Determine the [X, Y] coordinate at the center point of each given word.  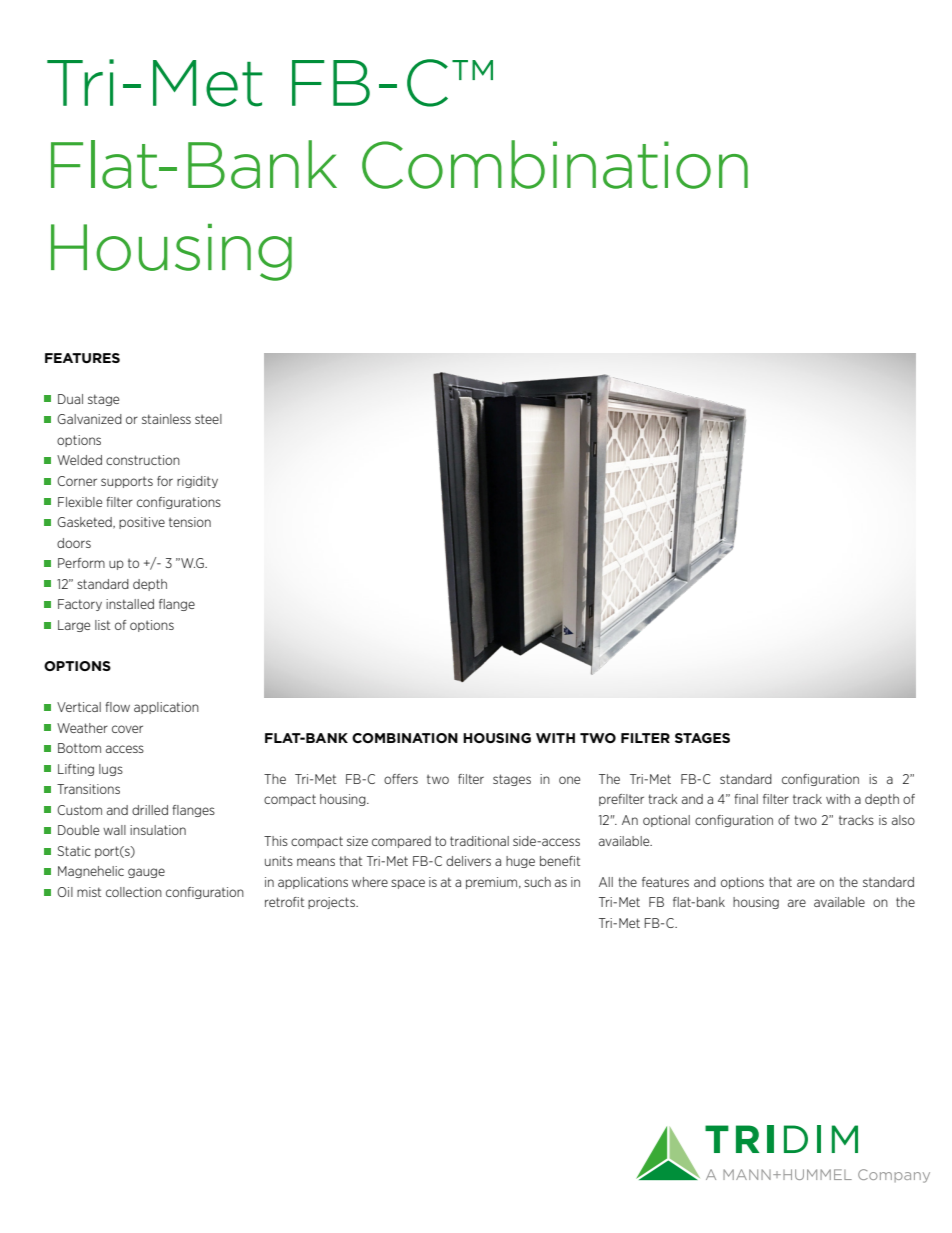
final [746, 799]
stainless [166, 419]
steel [208, 419]
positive [142, 523]
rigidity [197, 482]
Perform [81, 563]
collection [134, 892]
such [537, 882]
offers [401, 779]
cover [127, 729]
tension [190, 522]
